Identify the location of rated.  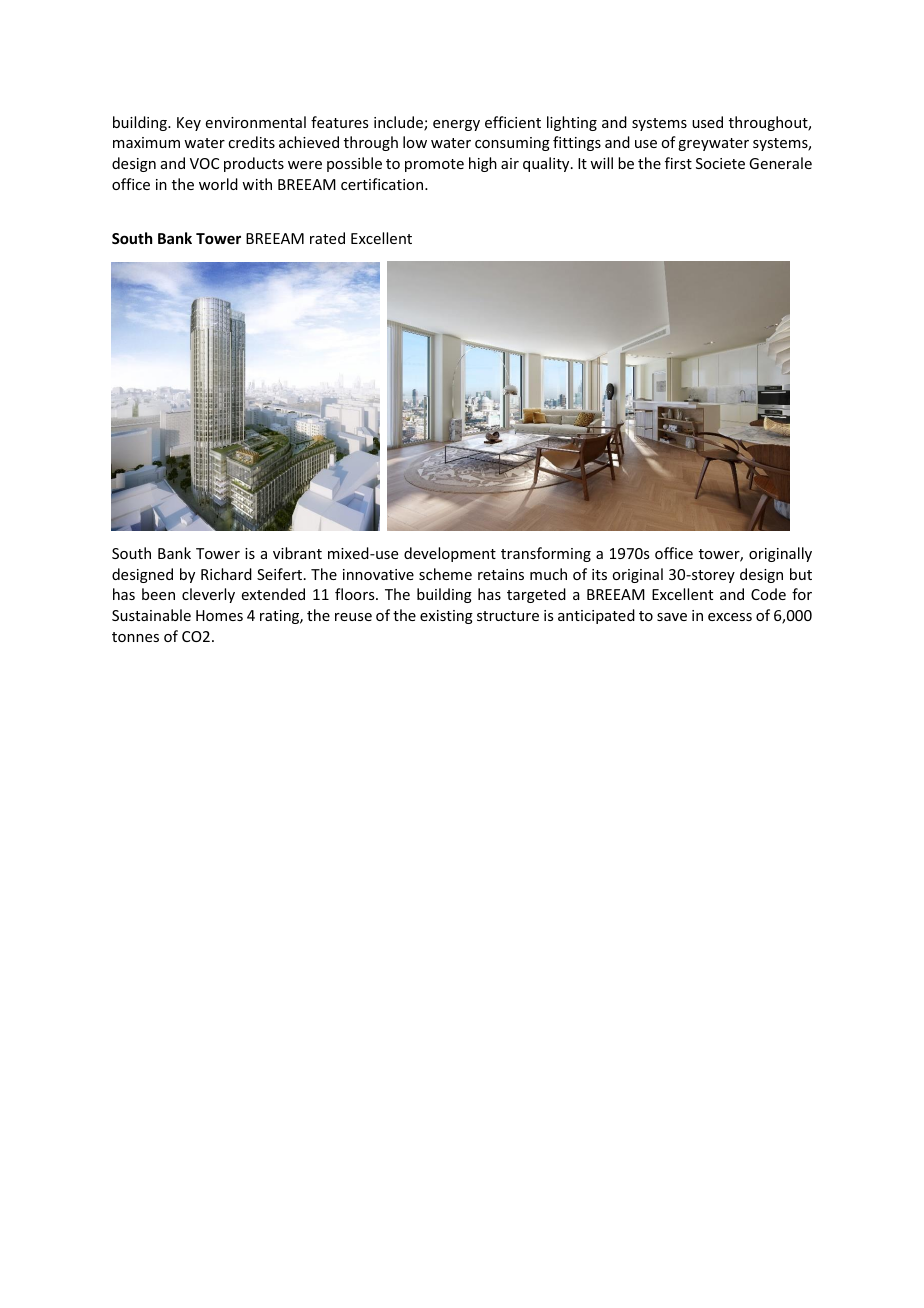
(327, 238).
